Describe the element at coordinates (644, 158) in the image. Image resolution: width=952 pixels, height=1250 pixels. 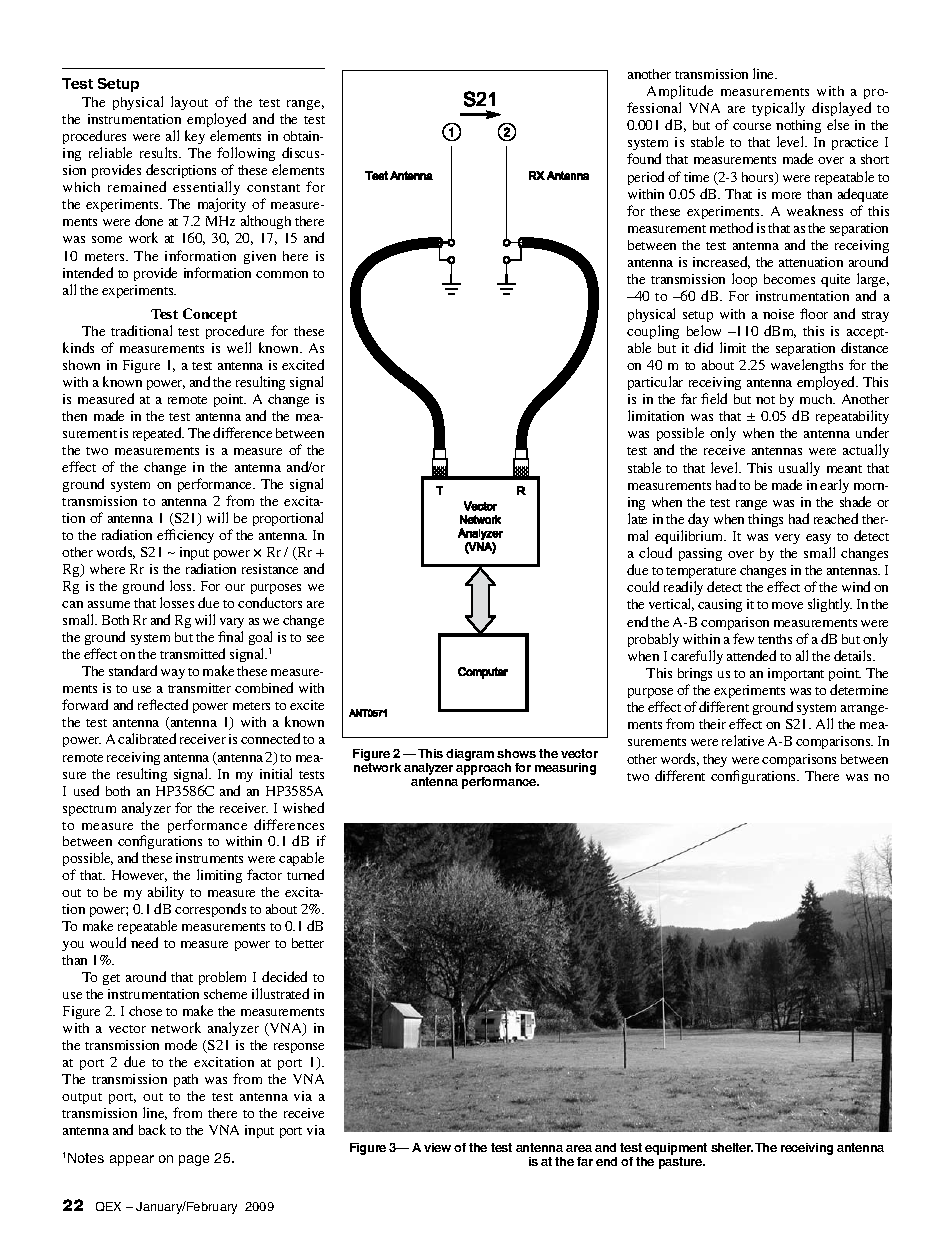
I see `found` at that location.
